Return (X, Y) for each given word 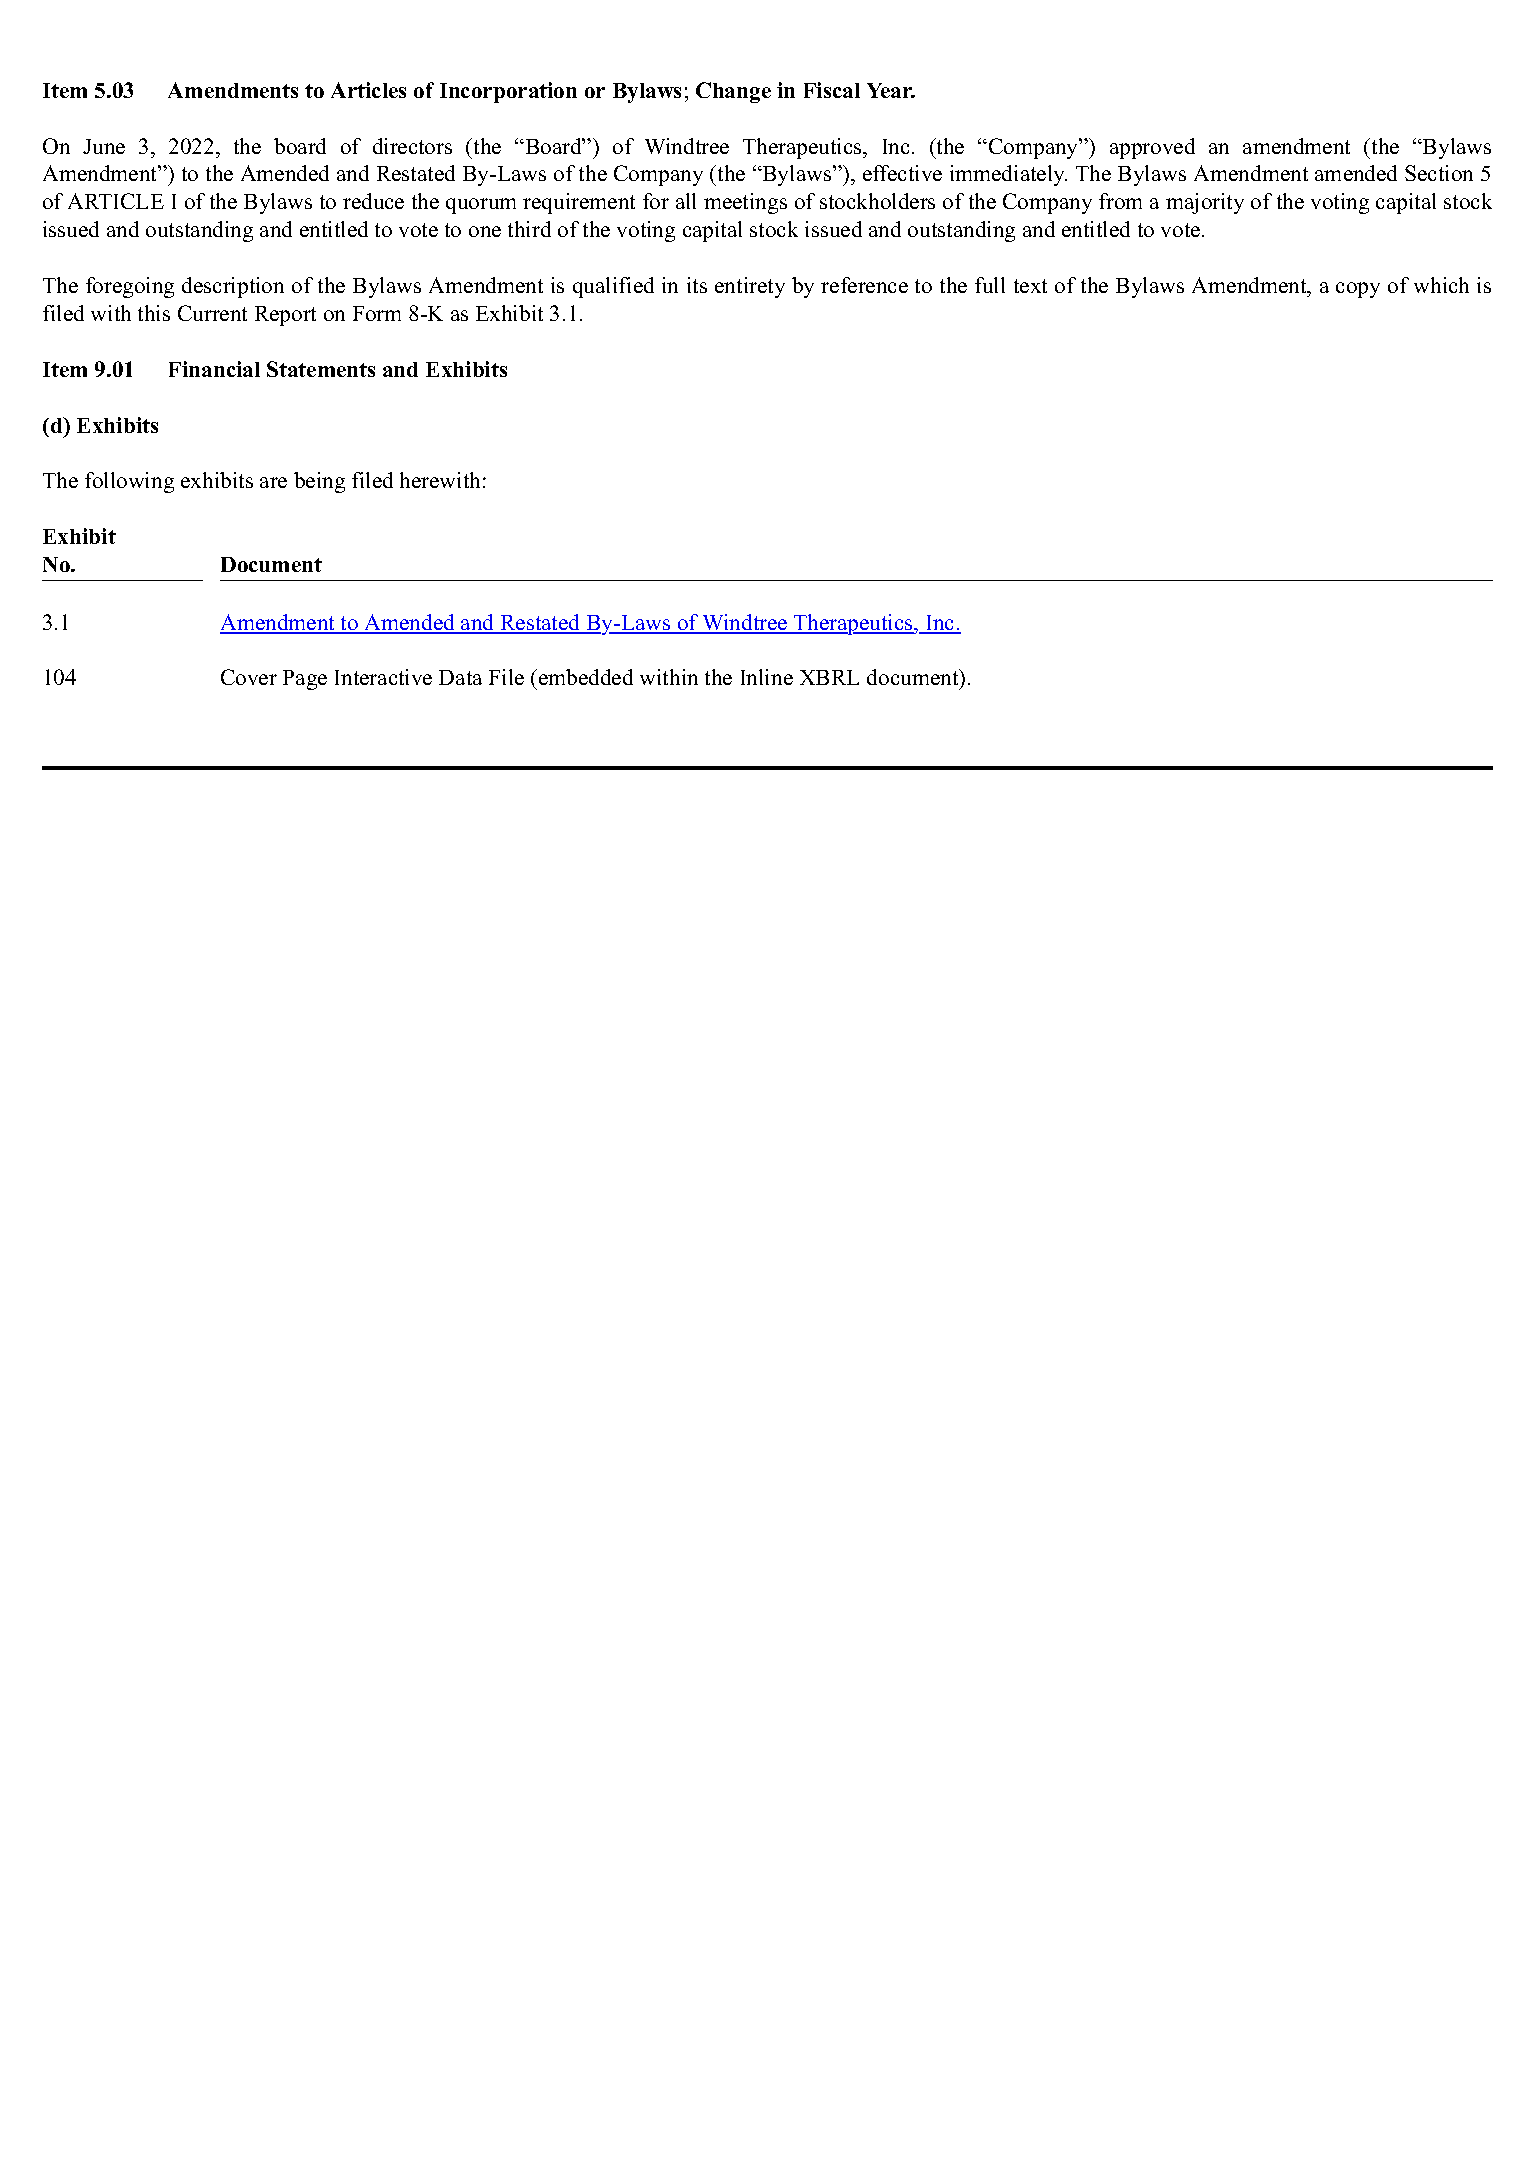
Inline (767, 677)
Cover (249, 677)
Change (733, 92)
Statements (321, 369)
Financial (214, 369)
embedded (586, 677)
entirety (750, 287)
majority (1205, 203)
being (319, 482)
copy (1358, 290)
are (273, 482)
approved (1152, 148)
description (233, 287)
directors (412, 146)
